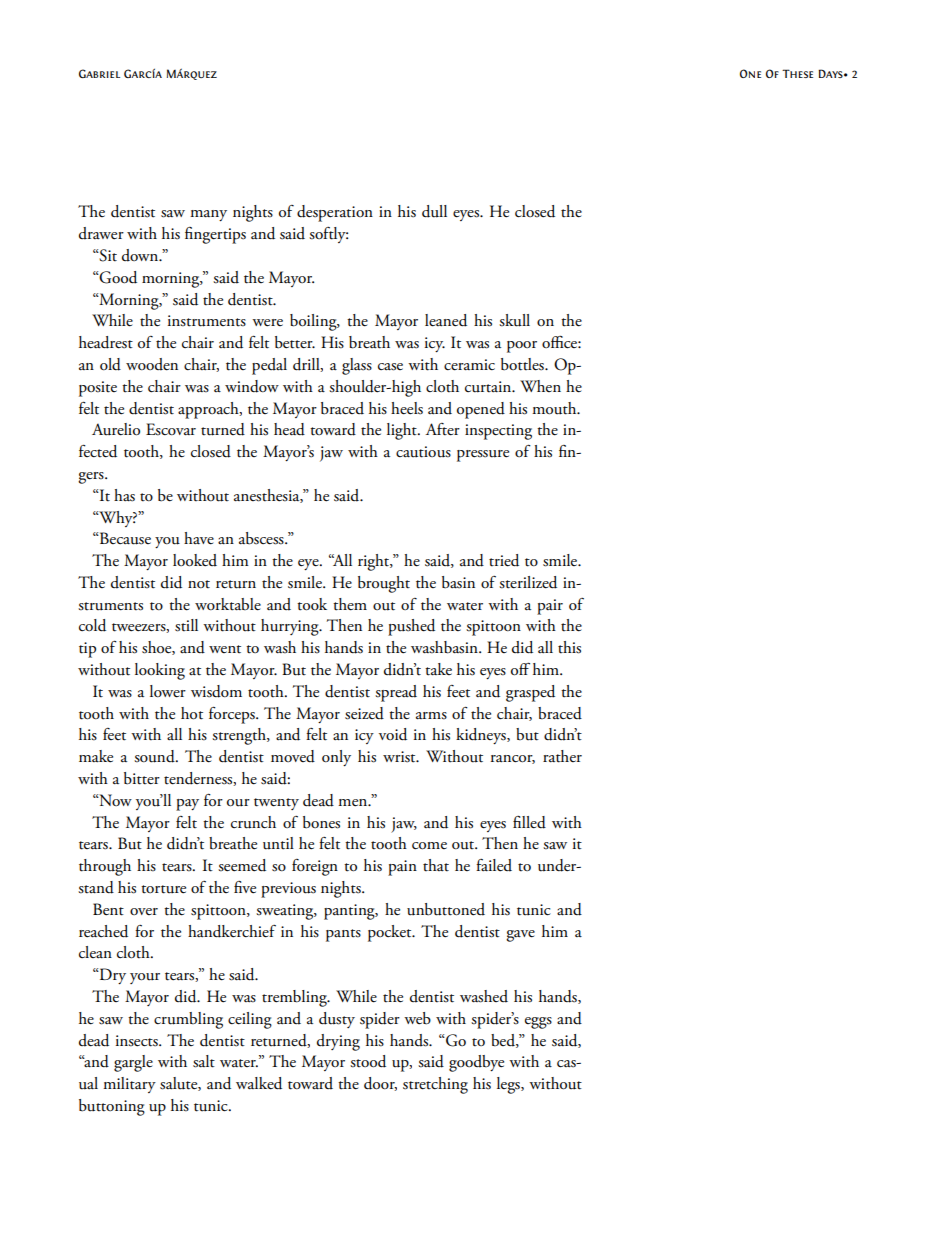 The image size is (952, 1233). Describe the element at coordinates (163, 889) in the screenshot. I see `torture` at that location.
